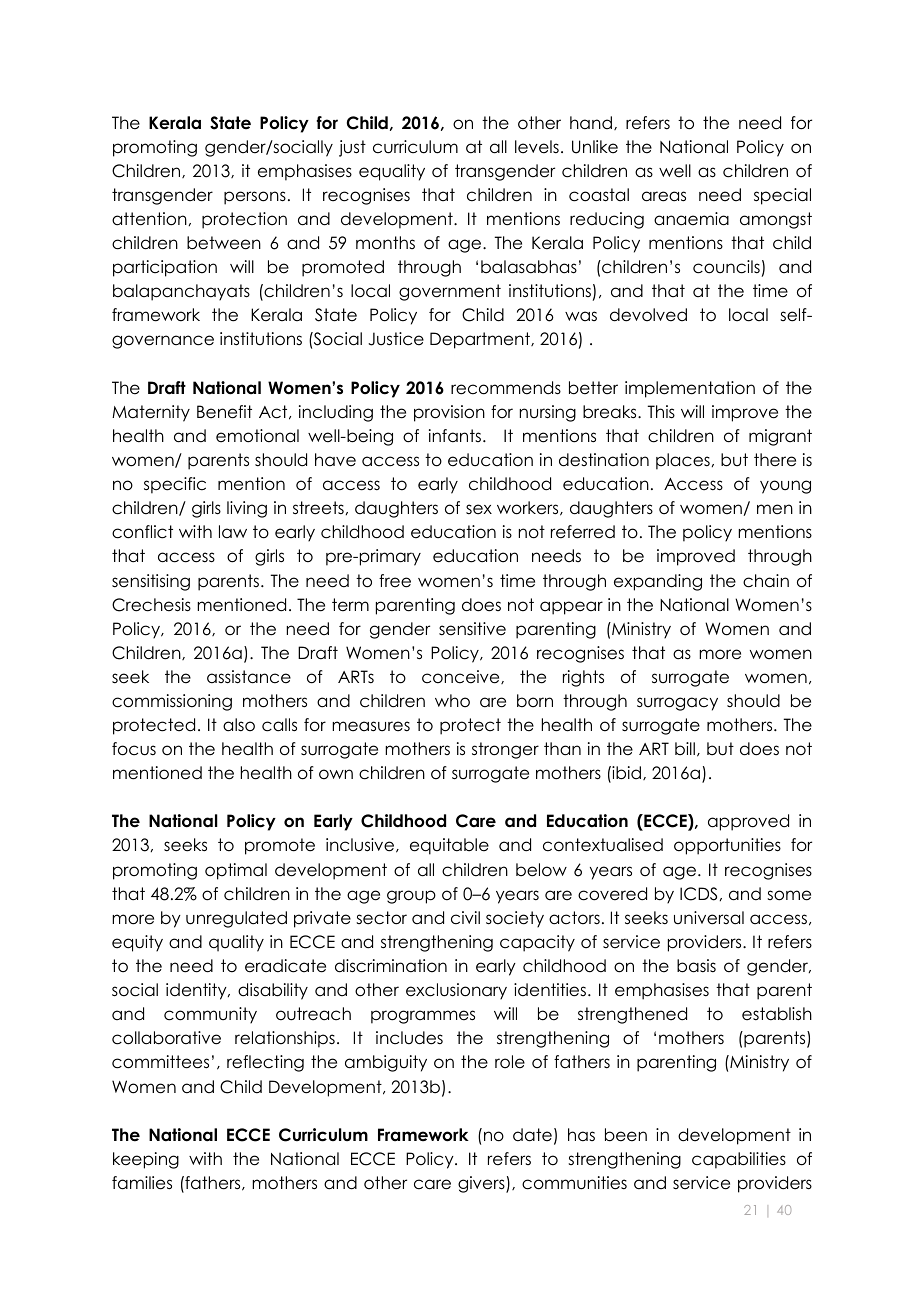 The height and width of the screenshot is (1308, 924). Describe the element at coordinates (727, 846) in the screenshot. I see `opportunities` at that location.
